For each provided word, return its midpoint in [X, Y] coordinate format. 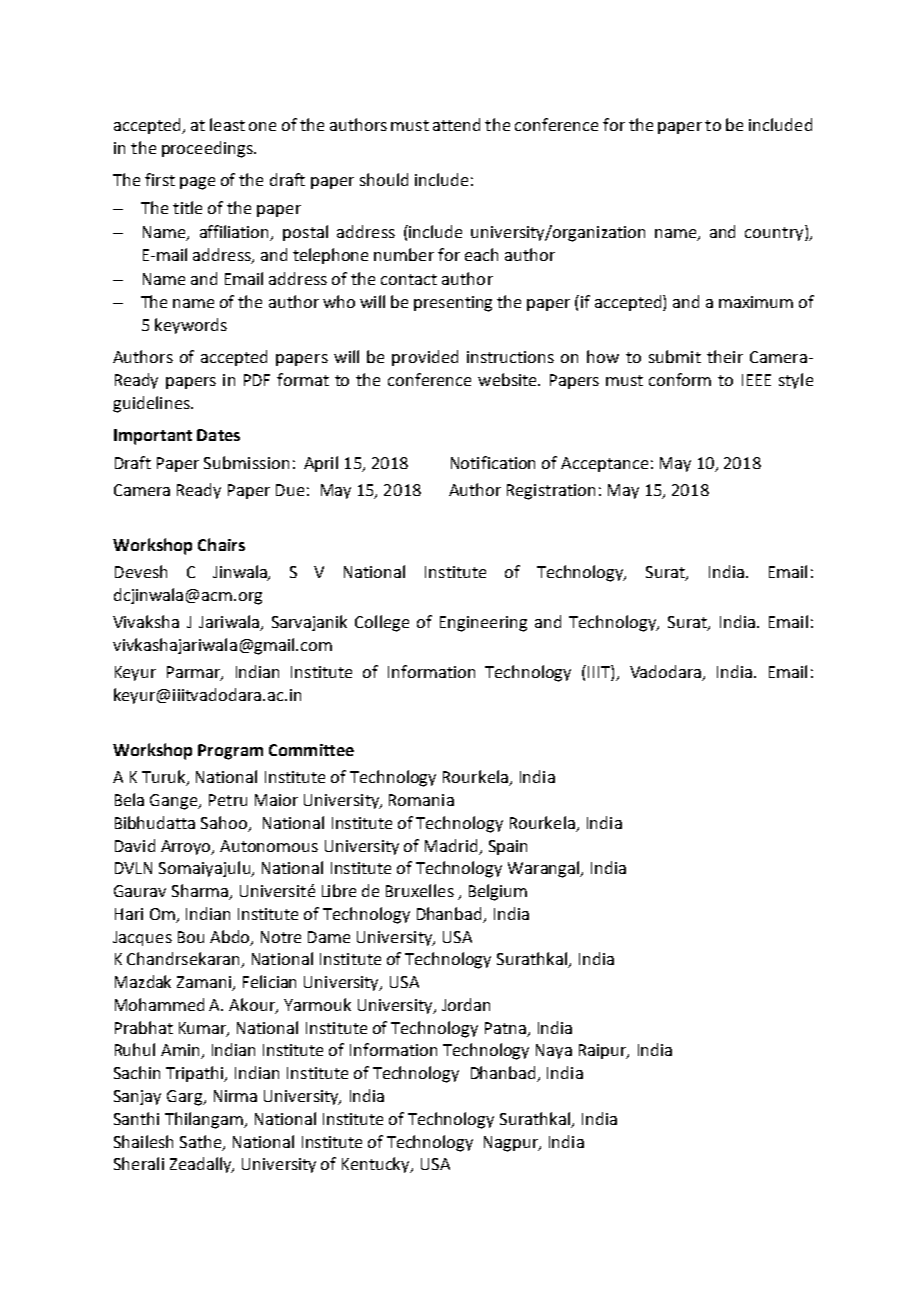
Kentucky [377, 1165]
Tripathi [196, 1074]
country [775, 233]
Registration [551, 492]
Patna [505, 1028]
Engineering [483, 624]
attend [456, 124]
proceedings [208, 149]
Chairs [221, 544]
